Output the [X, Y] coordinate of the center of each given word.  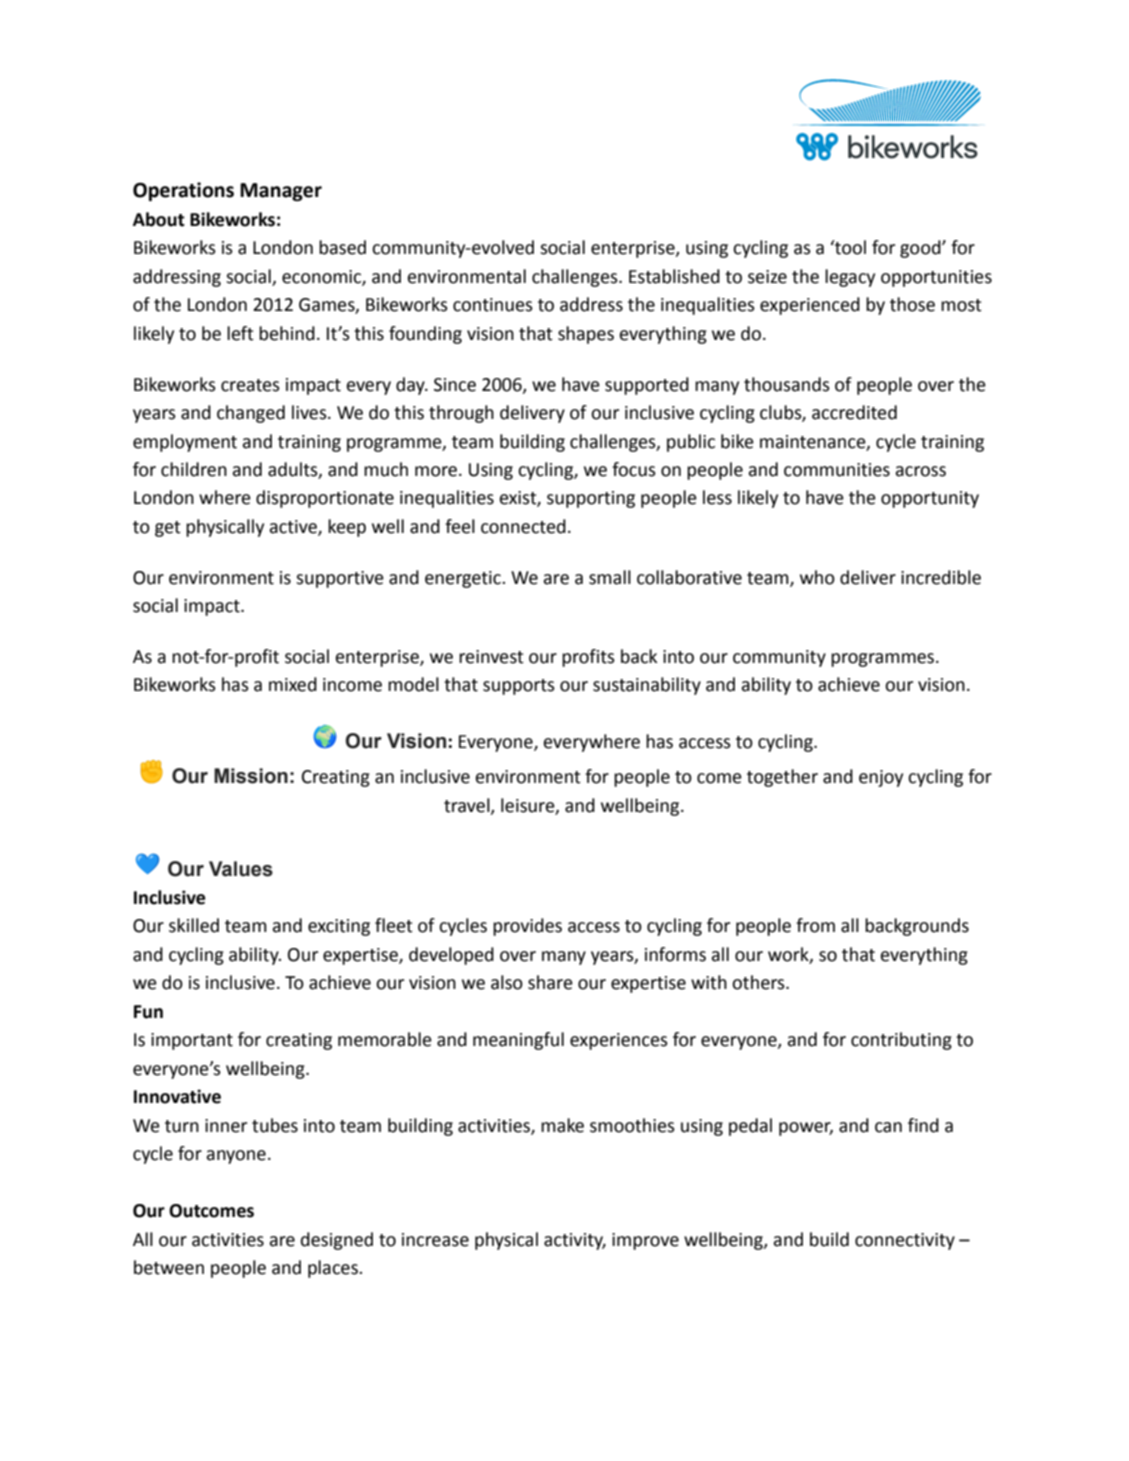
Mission [251, 776]
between [169, 1267]
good [921, 249]
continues [493, 305]
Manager [281, 192]
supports [519, 687]
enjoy [881, 778]
